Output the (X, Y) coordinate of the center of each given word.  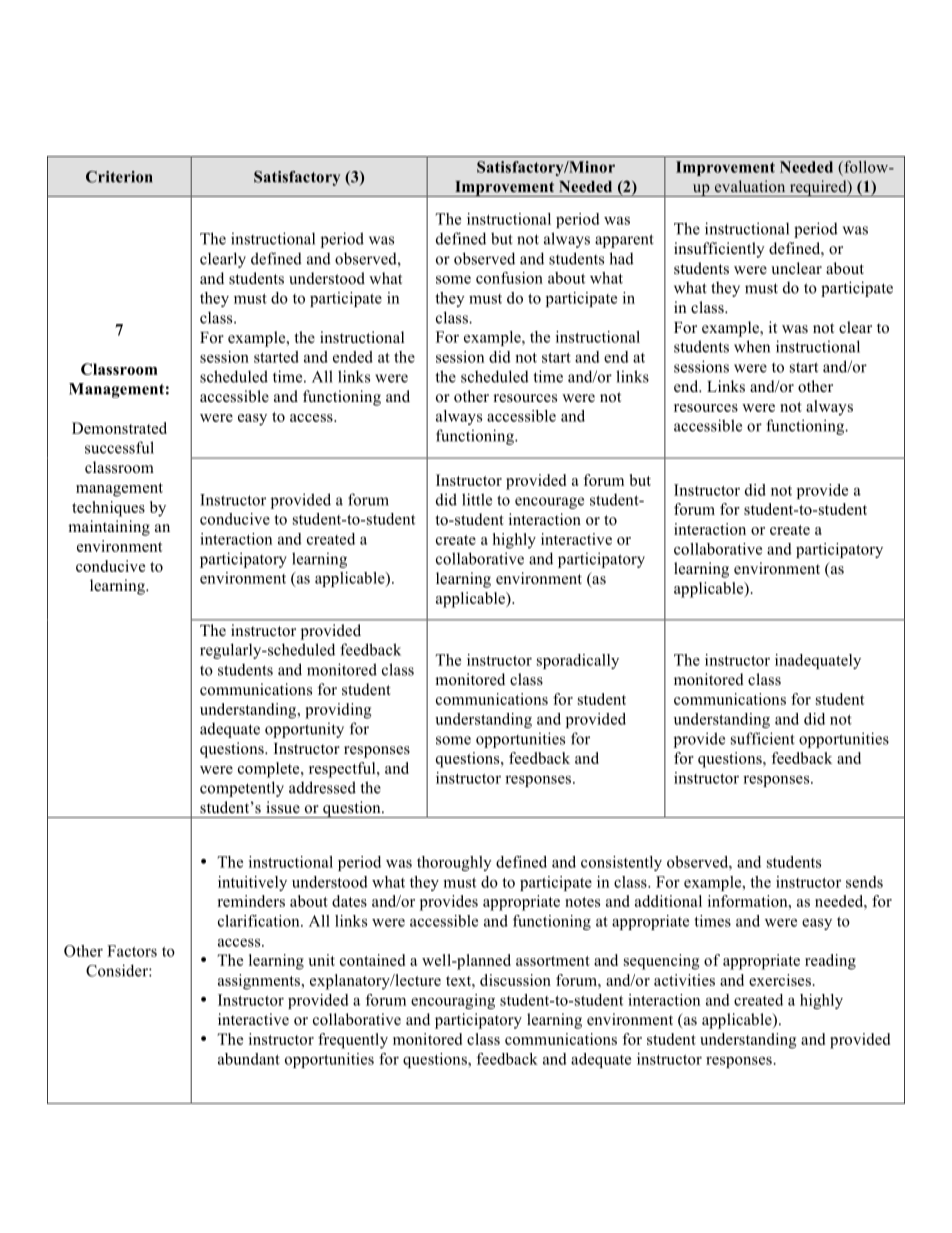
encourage (549, 503)
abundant (249, 1059)
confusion (509, 278)
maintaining (109, 528)
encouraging (453, 1001)
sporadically (578, 661)
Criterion (119, 177)
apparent (624, 241)
